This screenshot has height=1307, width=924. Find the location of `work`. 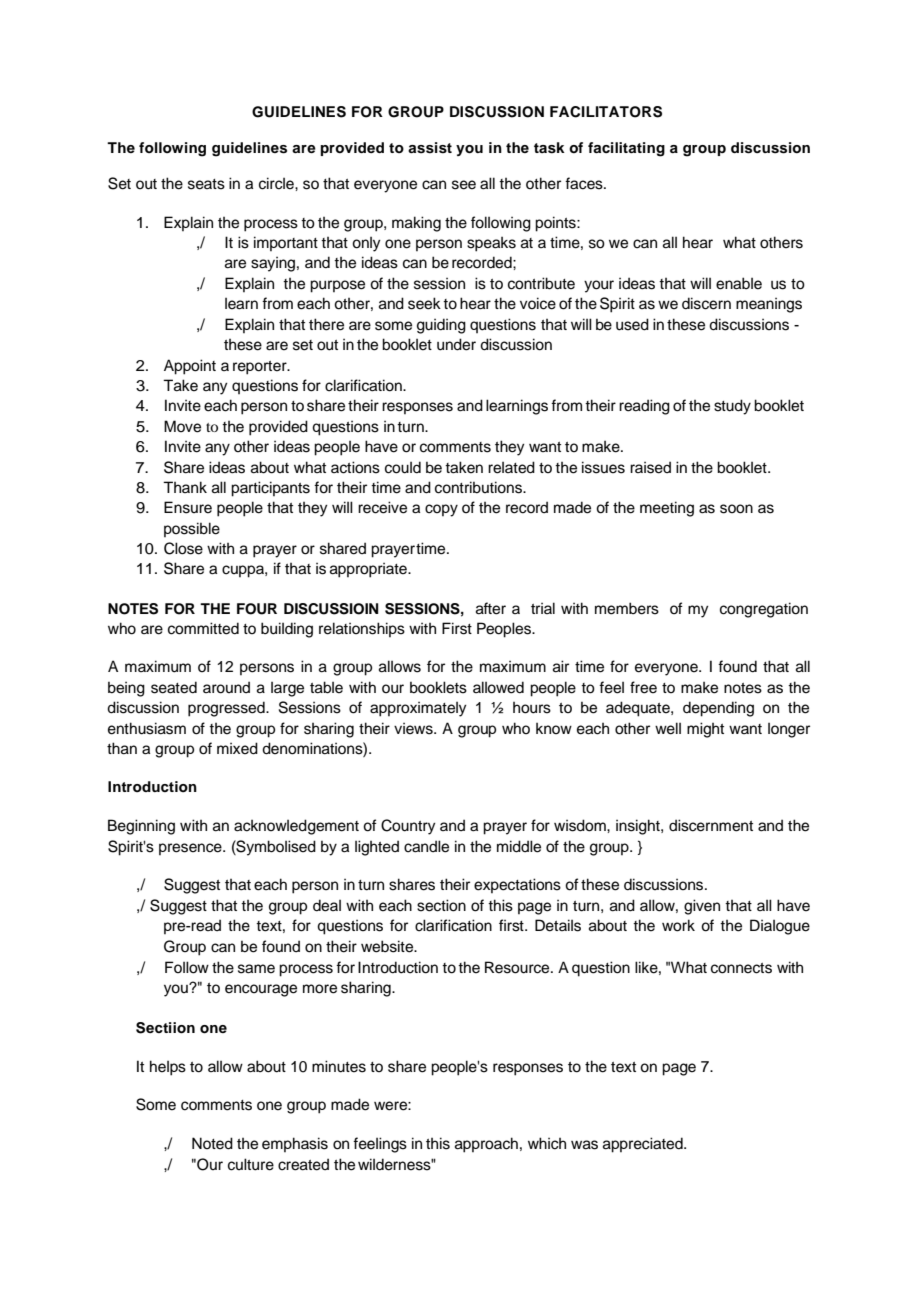

work is located at coordinates (678, 925).
